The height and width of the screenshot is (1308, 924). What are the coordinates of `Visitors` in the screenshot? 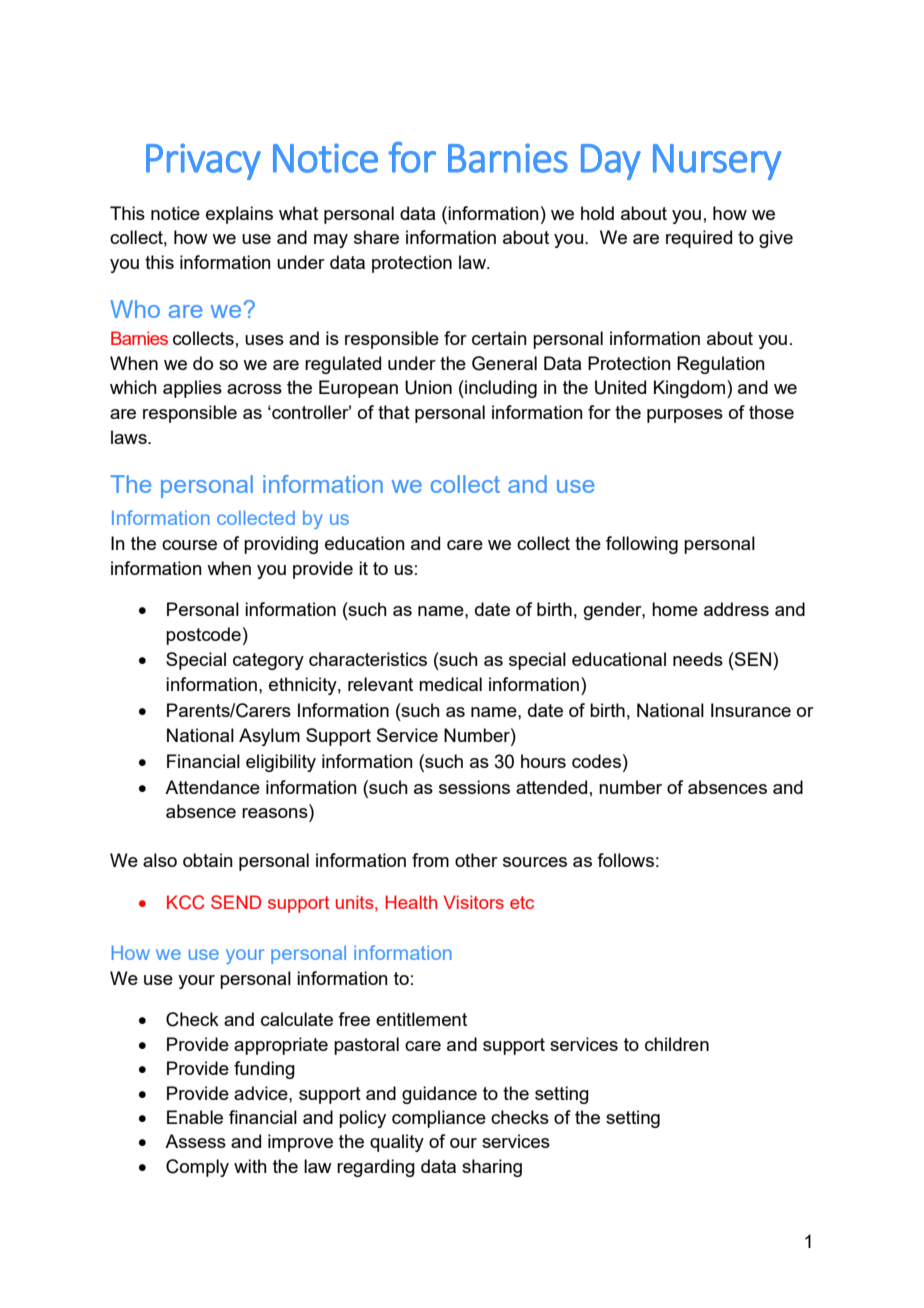 It's located at (473, 902).
